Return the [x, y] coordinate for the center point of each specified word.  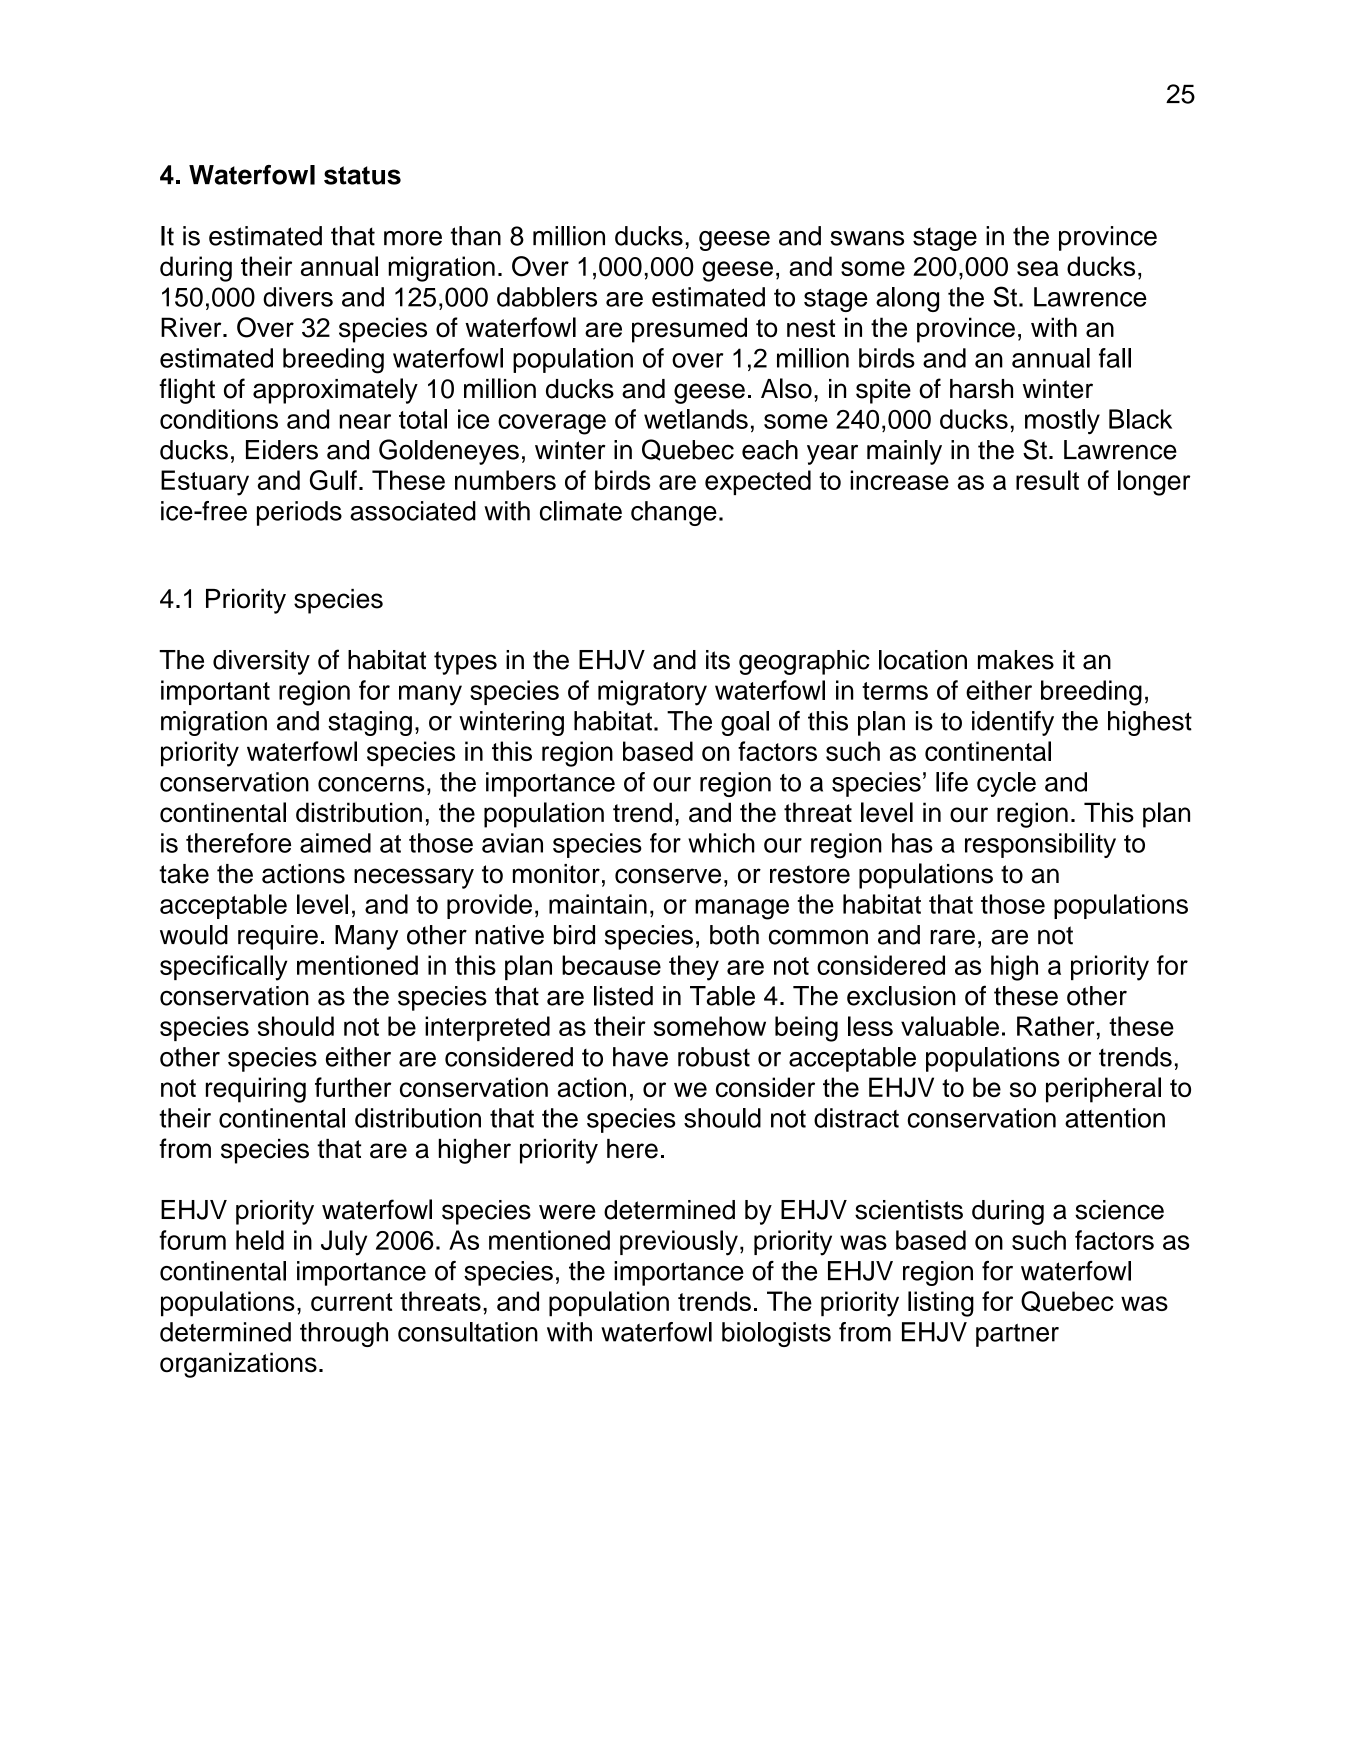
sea [1038, 268]
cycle [1006, 784]
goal [745, 723]
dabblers [547, 297]
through [344, 1334]
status [362, 175]
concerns [371, 784]
